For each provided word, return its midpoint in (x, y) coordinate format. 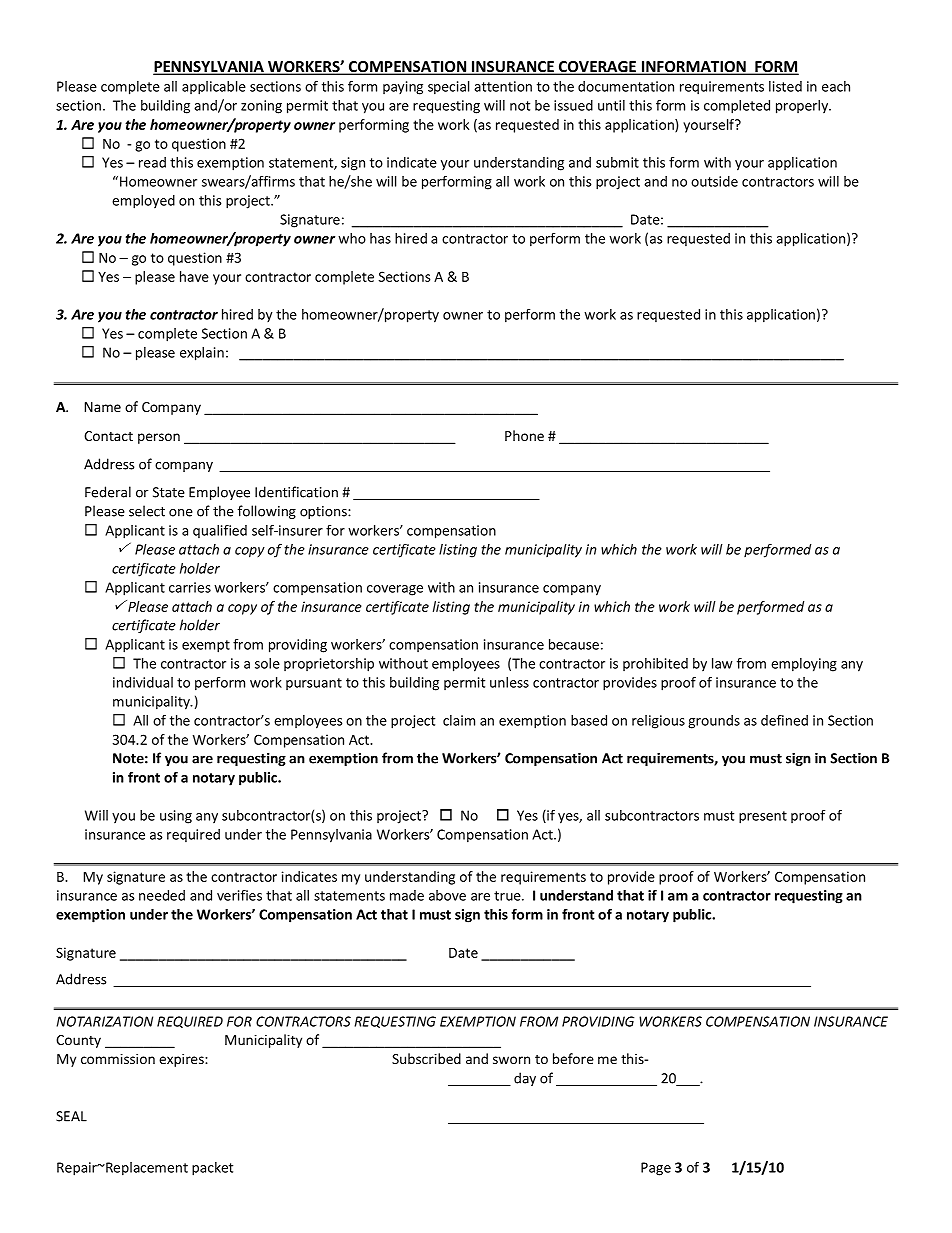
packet (212, 1169)
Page (656, 1169)
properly (803, 107)
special (448, 88)
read (152, 162)
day (525, 1079)
